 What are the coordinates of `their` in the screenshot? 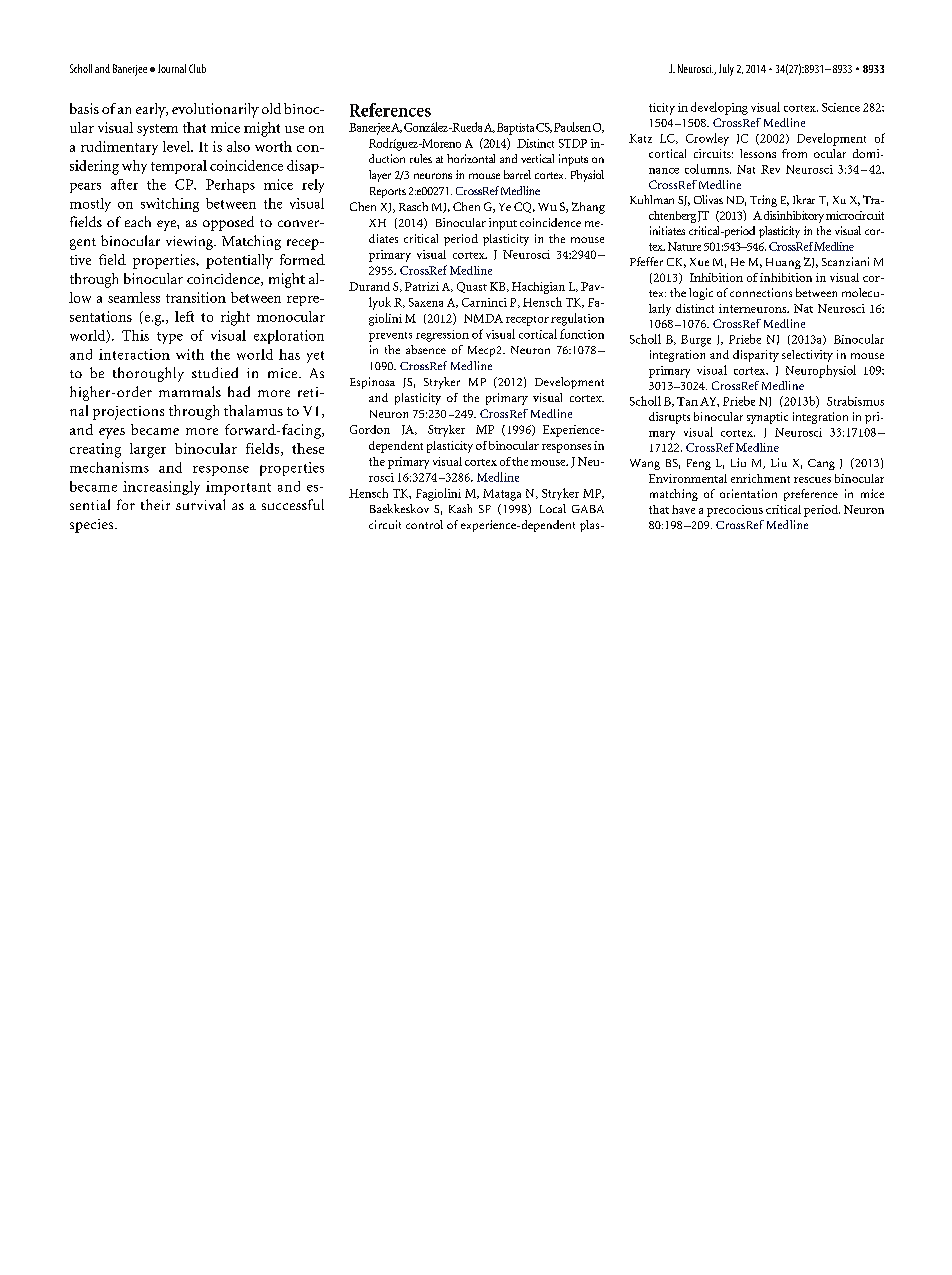 It's located at (155, 504).
